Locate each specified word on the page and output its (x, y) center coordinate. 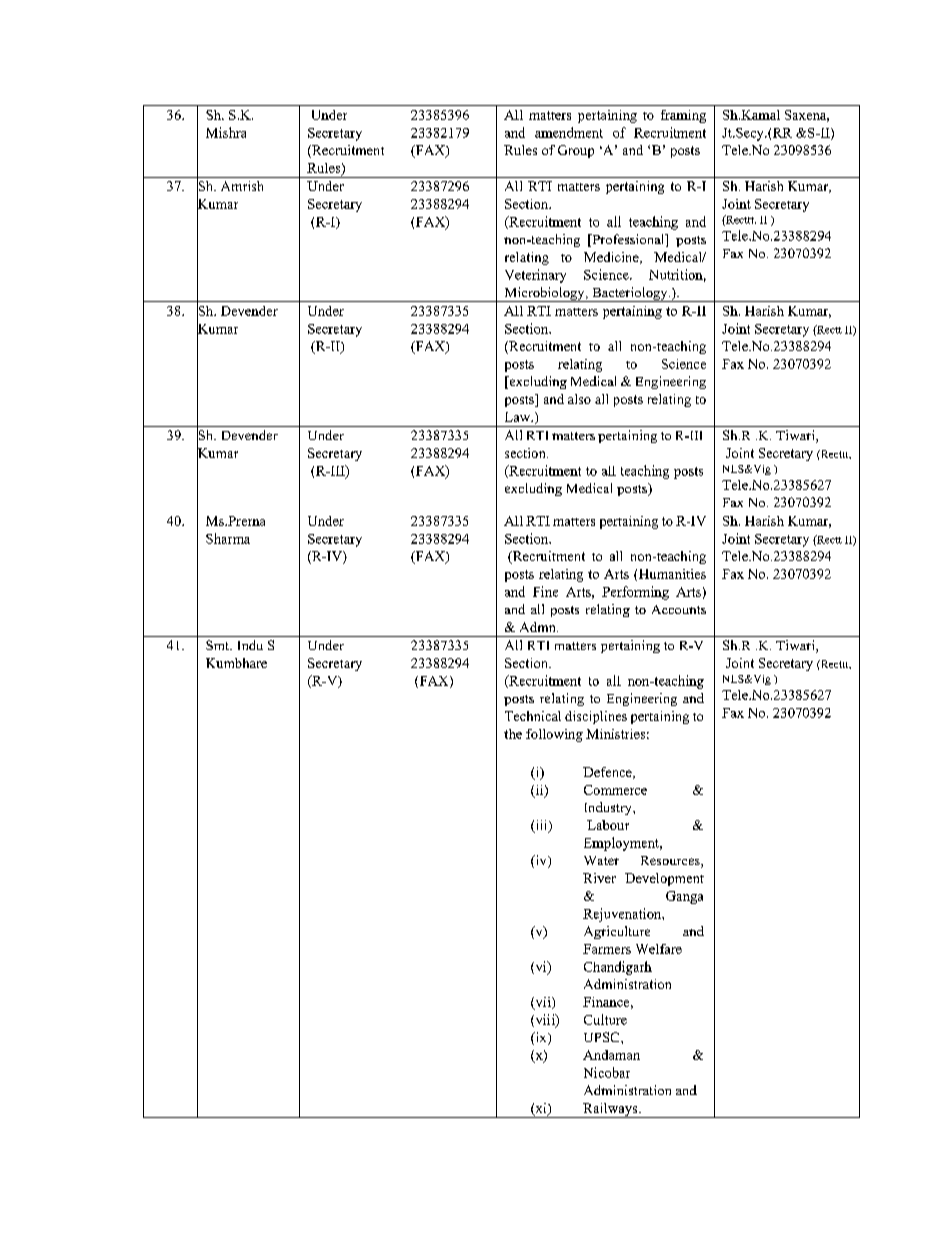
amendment (569, 132)
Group (576, 151)
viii (545, 1020)
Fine (545, 591)
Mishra (226, 132)
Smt (219, 645)
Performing (635, 593)
